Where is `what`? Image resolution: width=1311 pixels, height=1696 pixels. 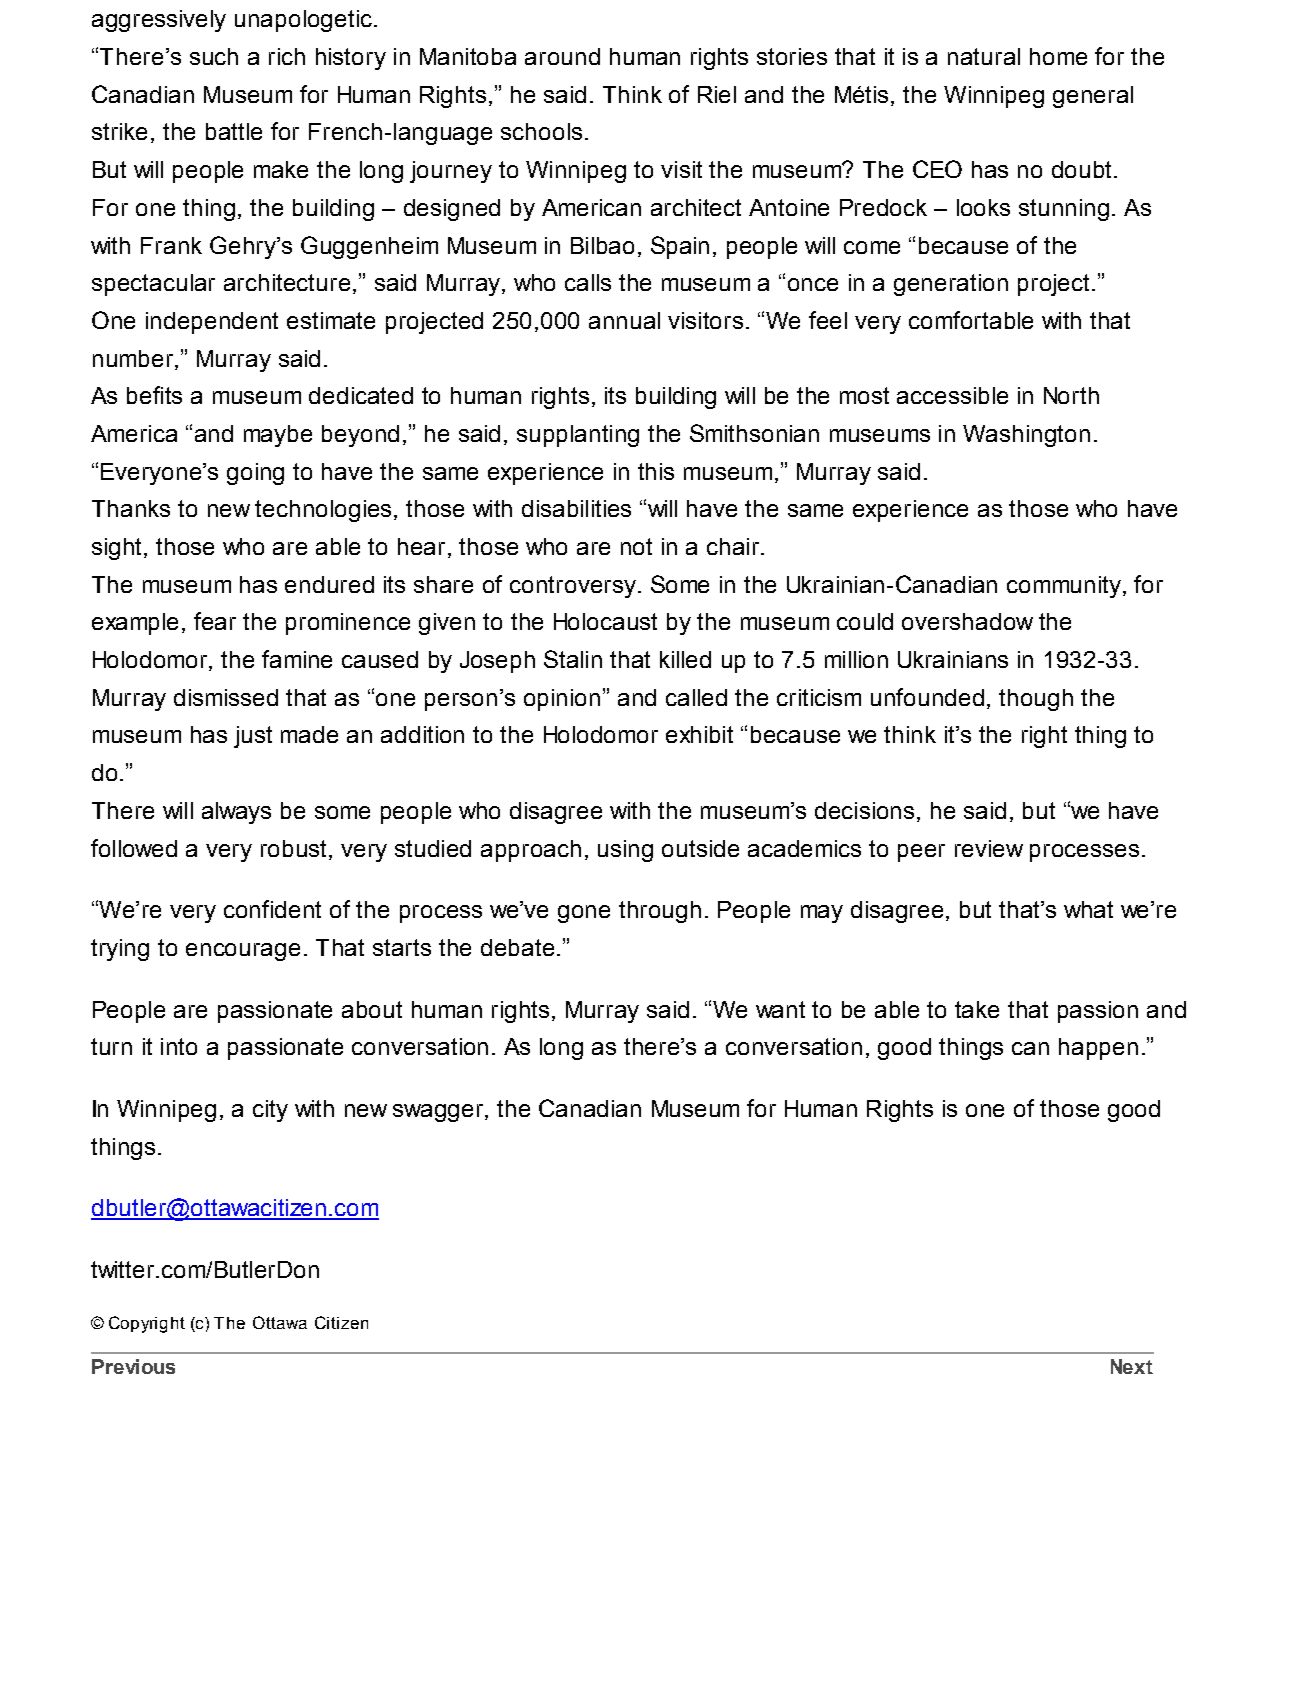 what is located at coordinates (1088, 909).
